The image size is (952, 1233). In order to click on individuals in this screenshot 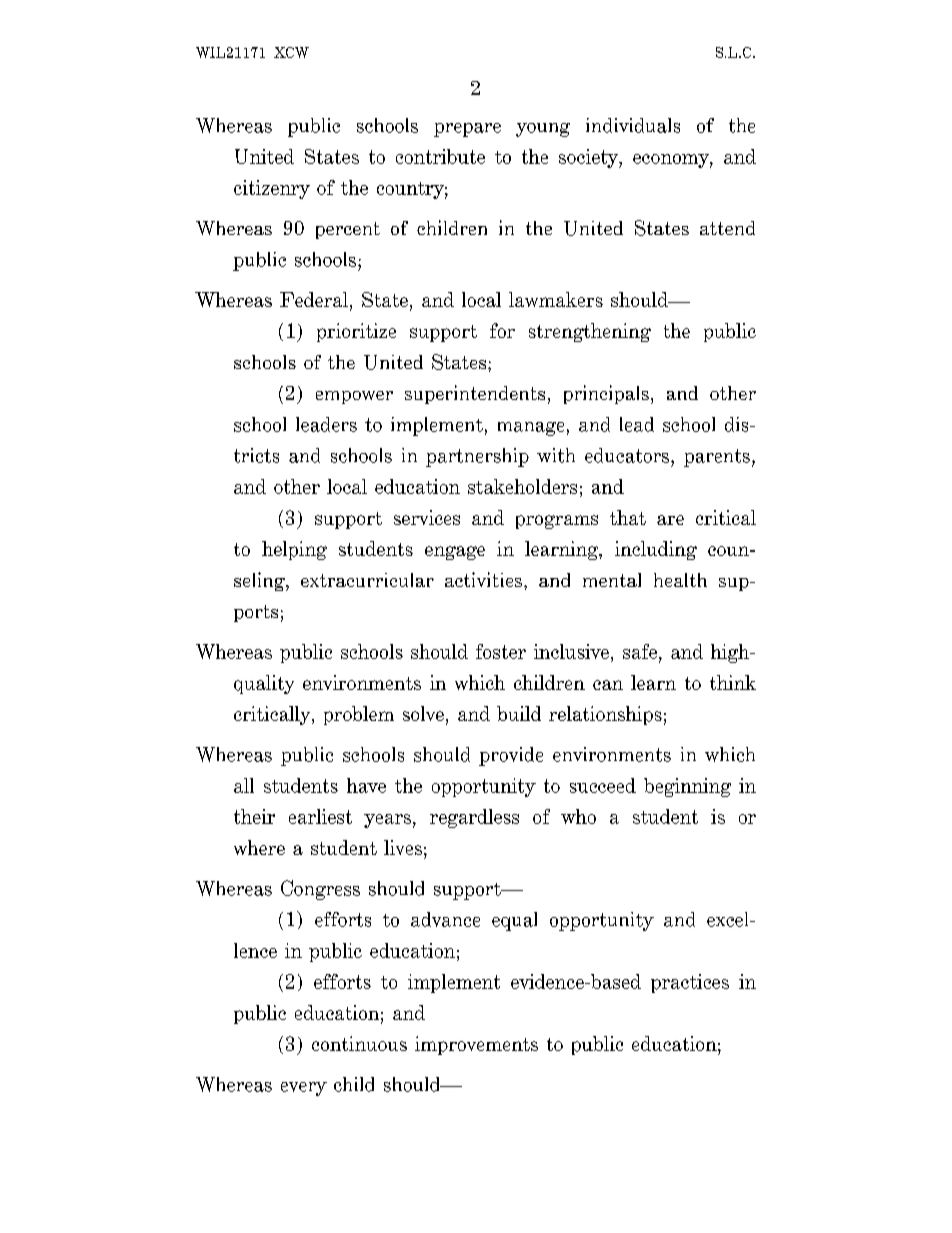, I will do `click(633, 125)`.
